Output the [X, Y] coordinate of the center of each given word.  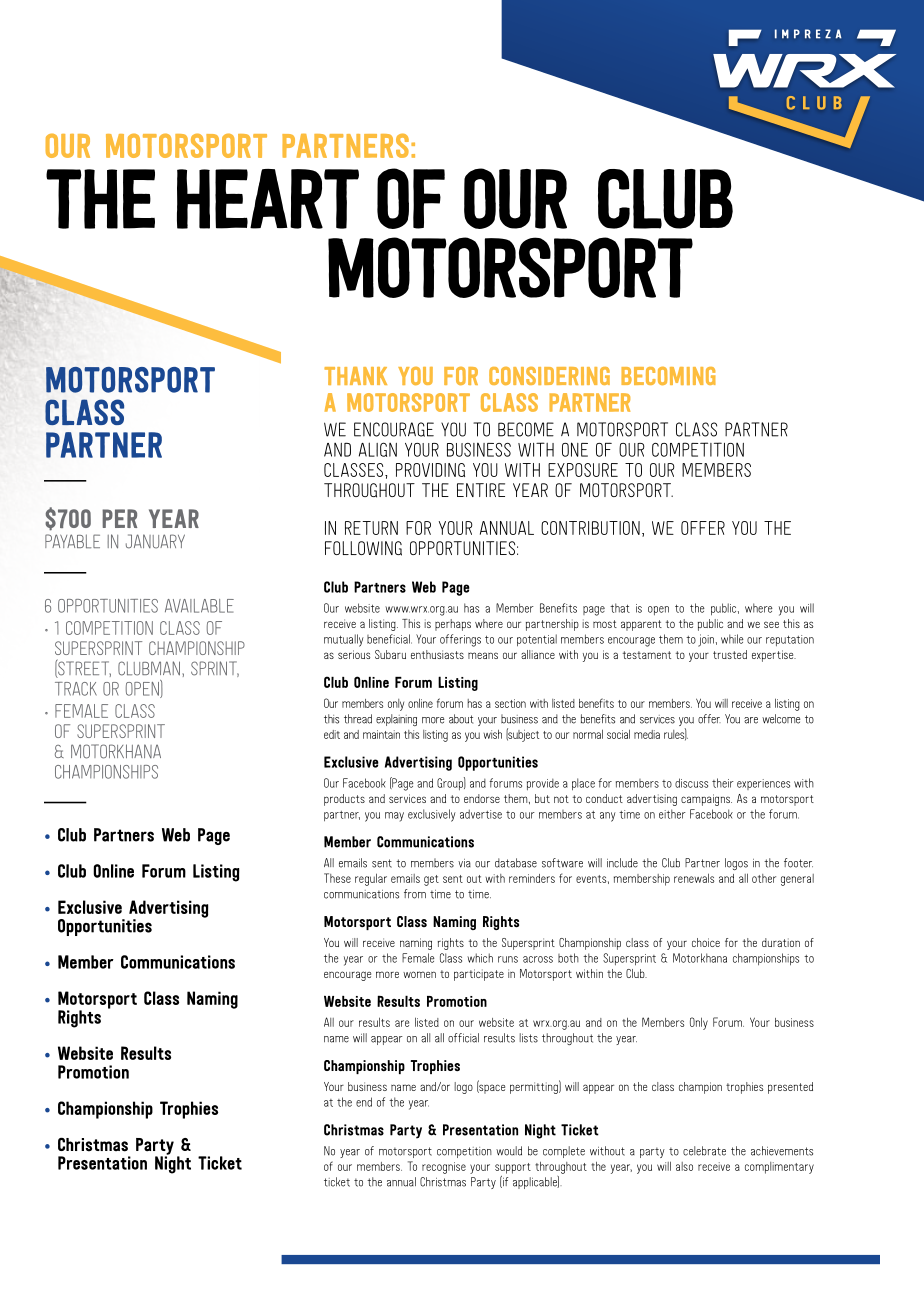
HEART [268, 199]
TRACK [76, 689]
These [337, 878]
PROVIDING [430, 470]
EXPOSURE [583, 470]
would [509, 1151]
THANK [355, 376]
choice [706, 942]
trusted [730, 654]
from [415, 894]
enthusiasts [437, 654]
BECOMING [668, 376]
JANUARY [155, 541]
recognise [444, 1168]
